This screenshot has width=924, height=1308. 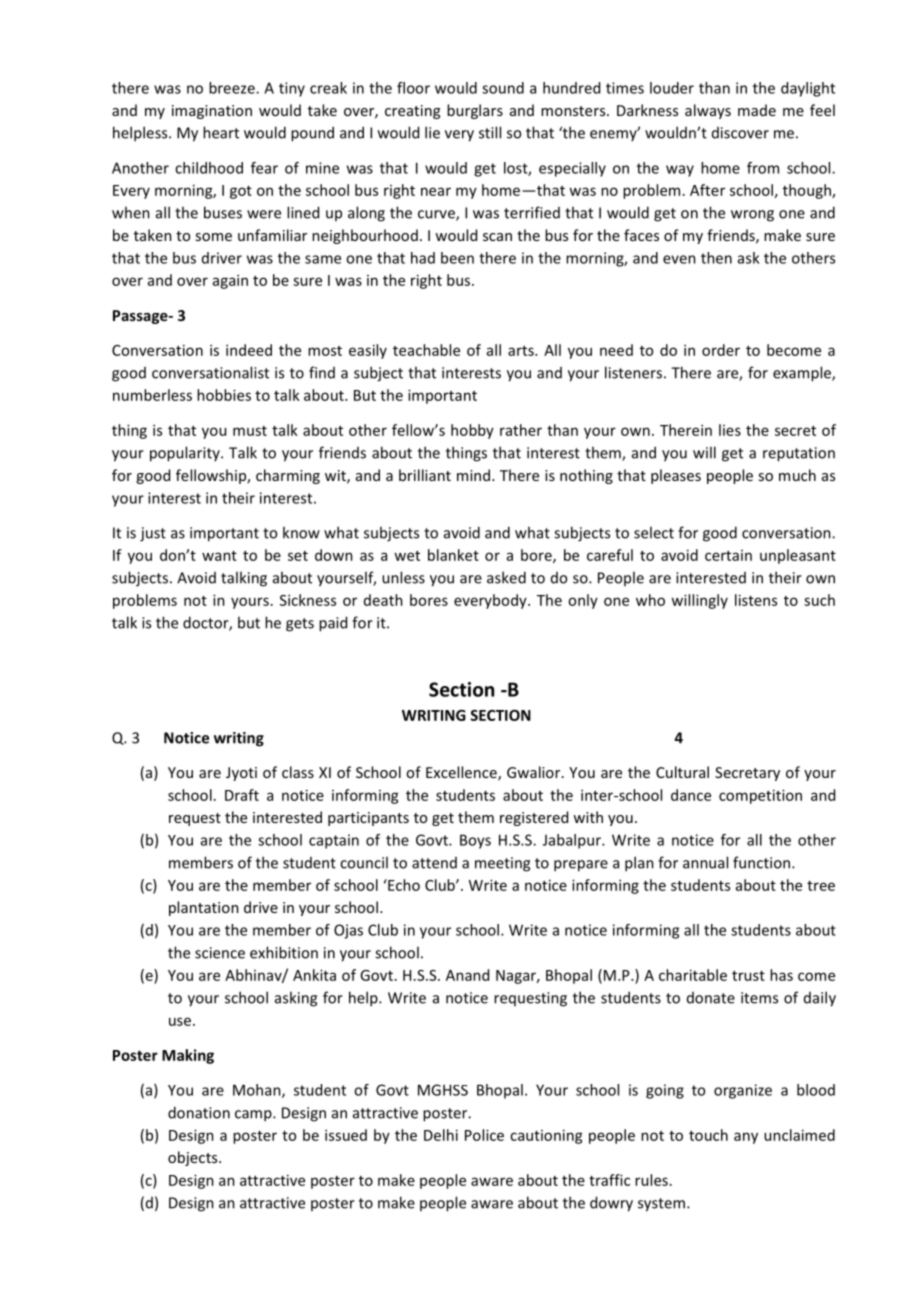 I want to click on science, so click(x=220, y=953).
